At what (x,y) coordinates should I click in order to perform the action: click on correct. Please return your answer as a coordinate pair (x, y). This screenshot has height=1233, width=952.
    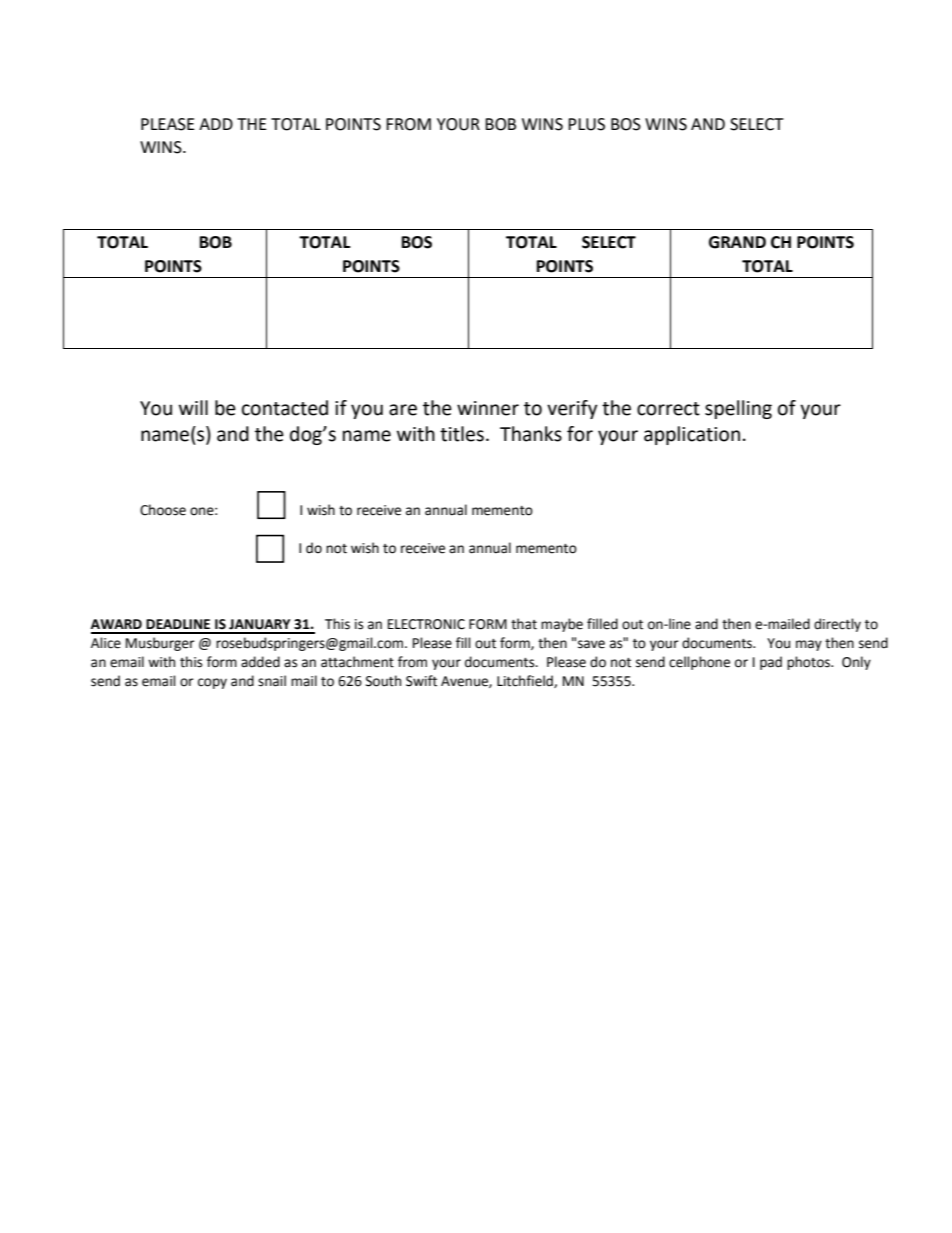
    Looking at the image, I should click on (668, 409).
